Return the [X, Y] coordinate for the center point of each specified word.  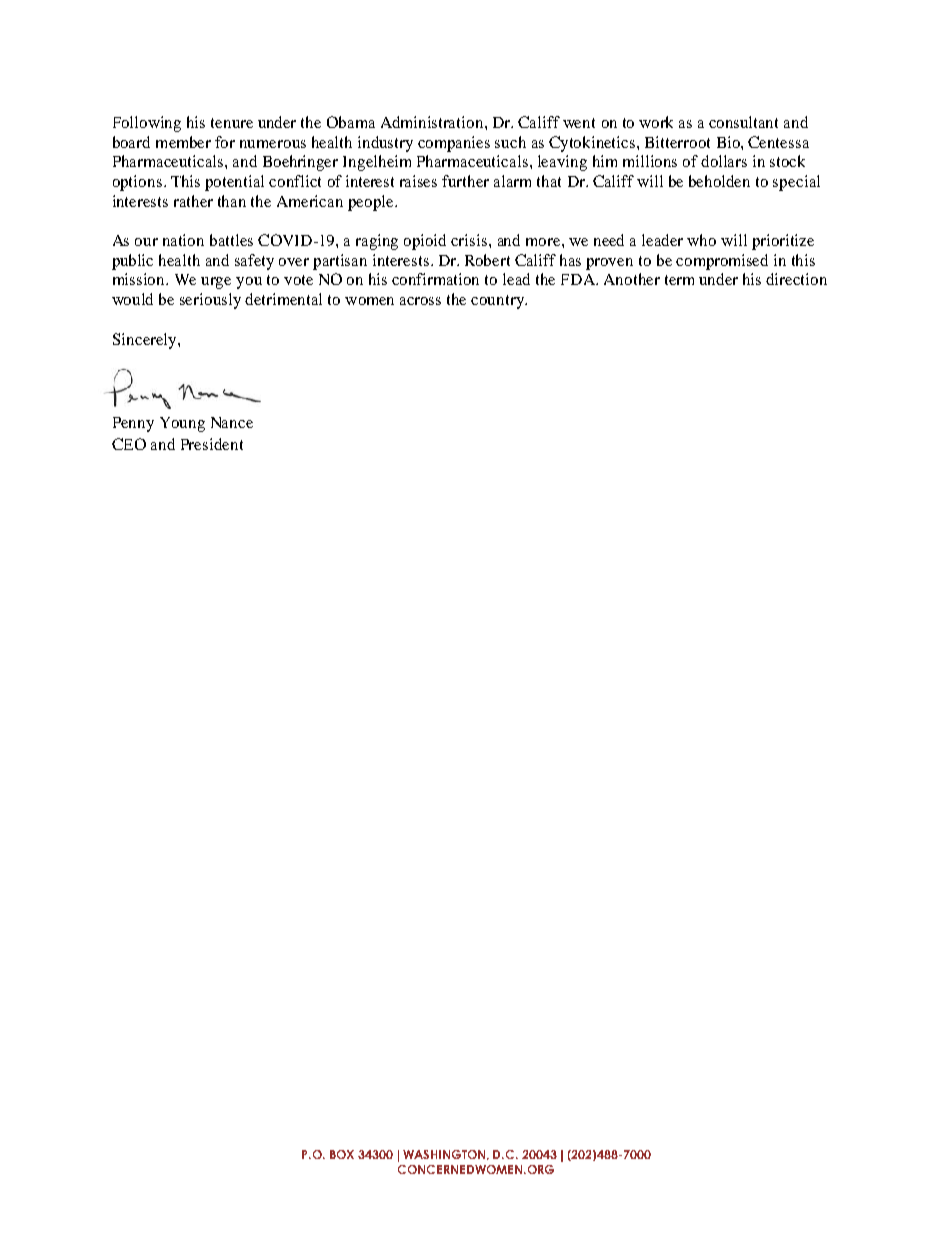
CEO [129, 444]
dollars [724, 161]
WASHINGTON [445, 1155]
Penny [133, 424]
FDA [579, 279]
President [212, 444]
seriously [210, 301]
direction [796, 279]
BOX [342, 1154]
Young [182, 424]
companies [454, 144]
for [225, 142]
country [499, 302]
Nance [232, 422]
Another [632, 279]
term [679, 280]
